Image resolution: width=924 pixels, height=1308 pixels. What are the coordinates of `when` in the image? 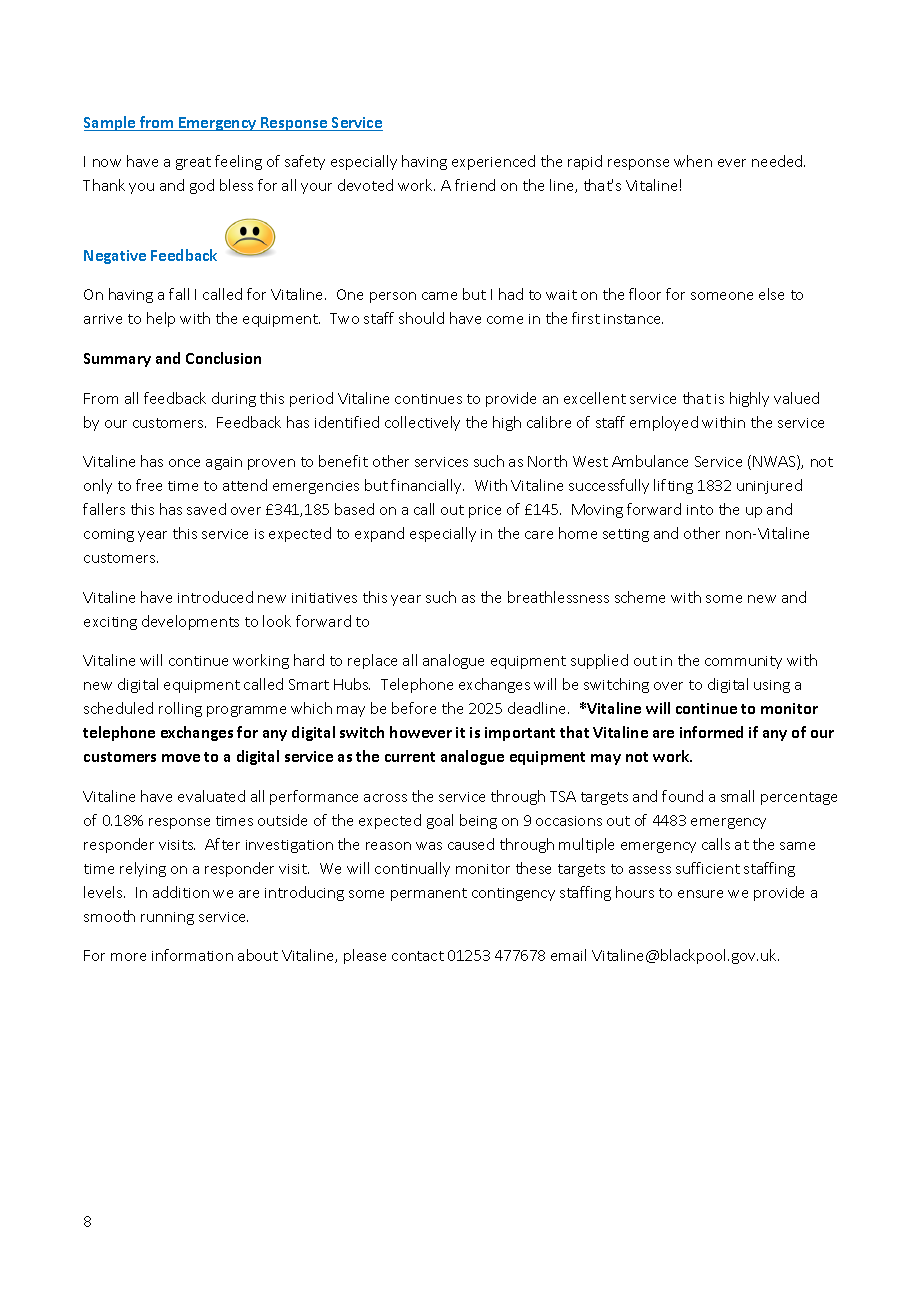 It's located at (693, 161).
